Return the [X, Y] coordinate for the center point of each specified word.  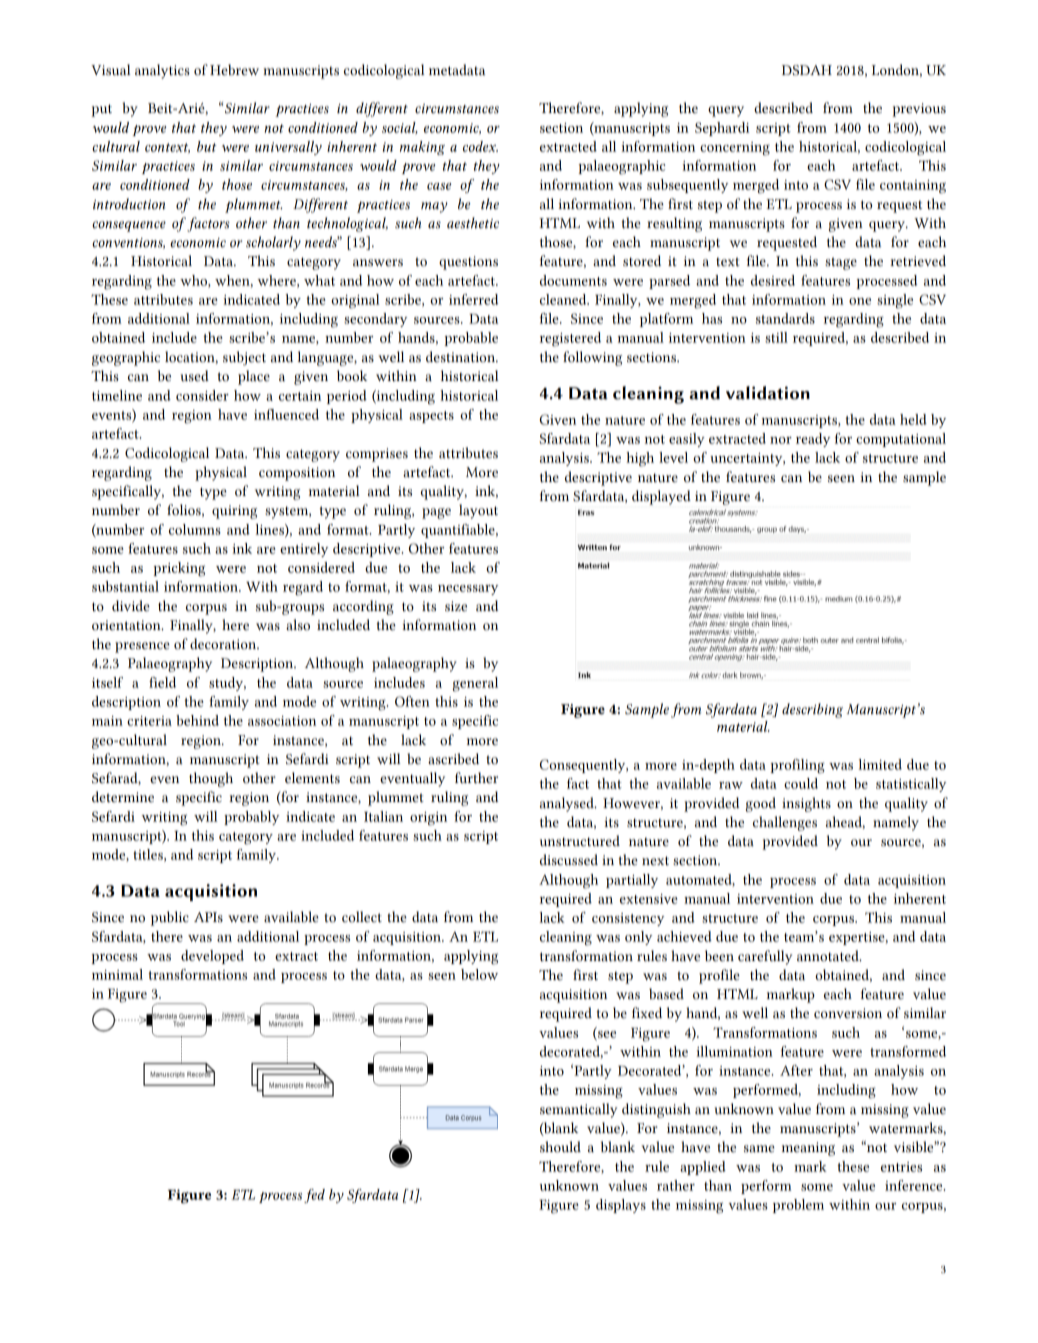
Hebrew [234, 70]
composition [297, 474]
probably [251, 818]
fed [314, 1196]
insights [806, 804]
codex [480, 146]
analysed [568, 804]
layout [478, 511]
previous [919, 110]
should [560, 1147]
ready [813, 440]
